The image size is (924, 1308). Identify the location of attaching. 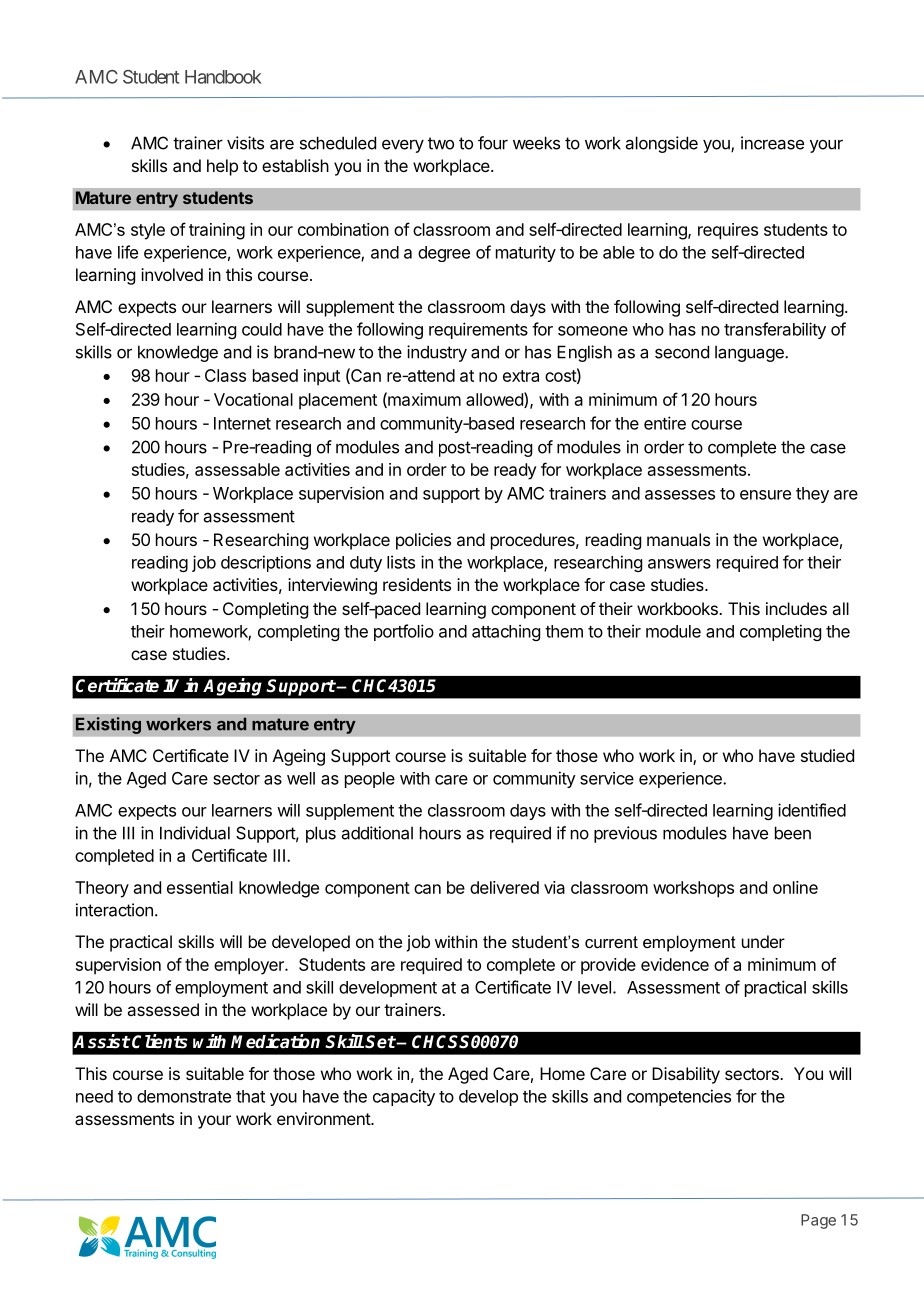
(506, 632).
